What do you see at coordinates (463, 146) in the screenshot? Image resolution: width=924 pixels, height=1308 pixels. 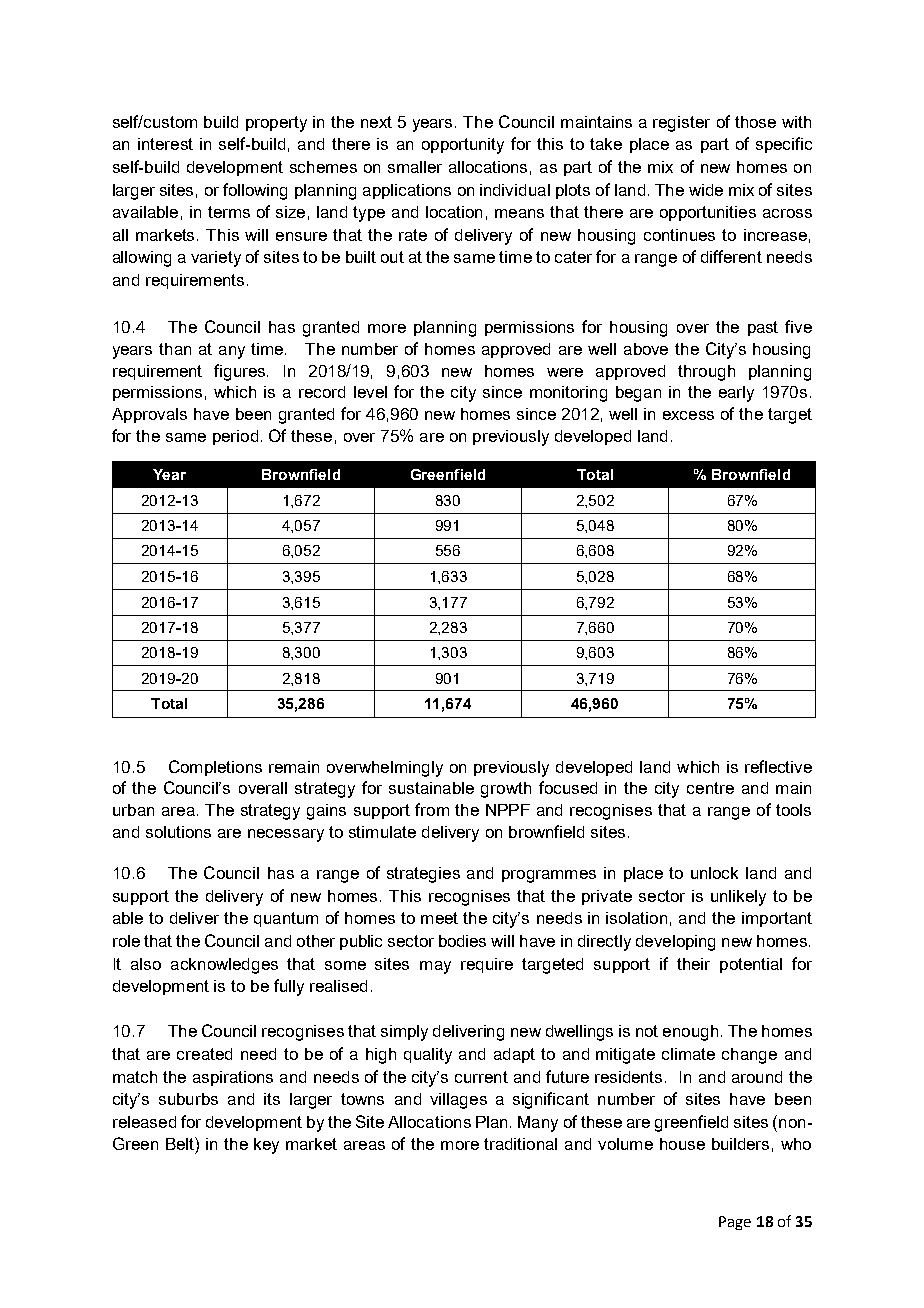 I see `opportunity` at bounding box center [463, 146].
